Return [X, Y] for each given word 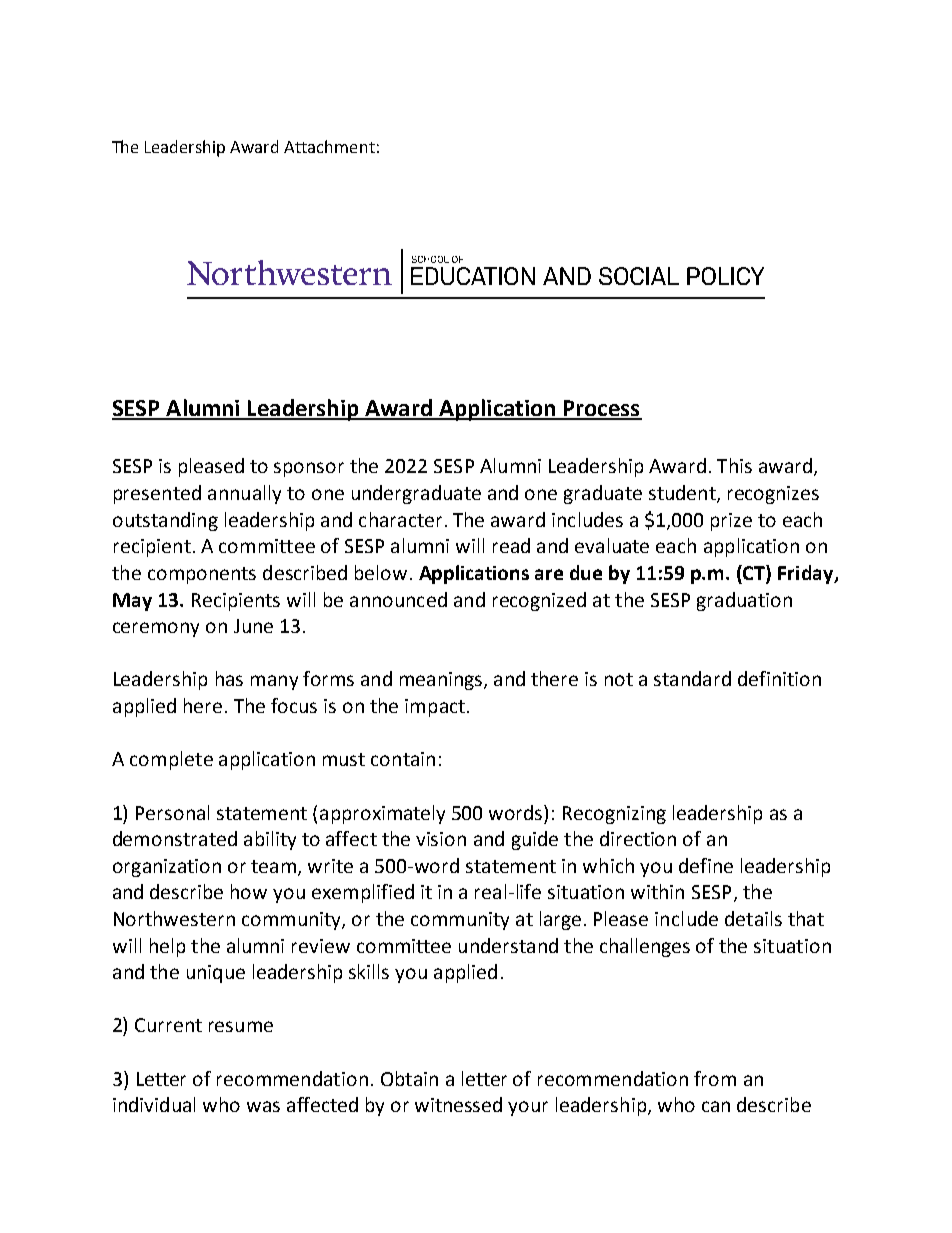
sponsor [309, 469]
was [263, 1106]
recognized [539, 601]
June [253, 626]
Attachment [329, 146]
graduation [744, 601]
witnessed [458, 1104]
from [715, 1078]
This [734, 465]
